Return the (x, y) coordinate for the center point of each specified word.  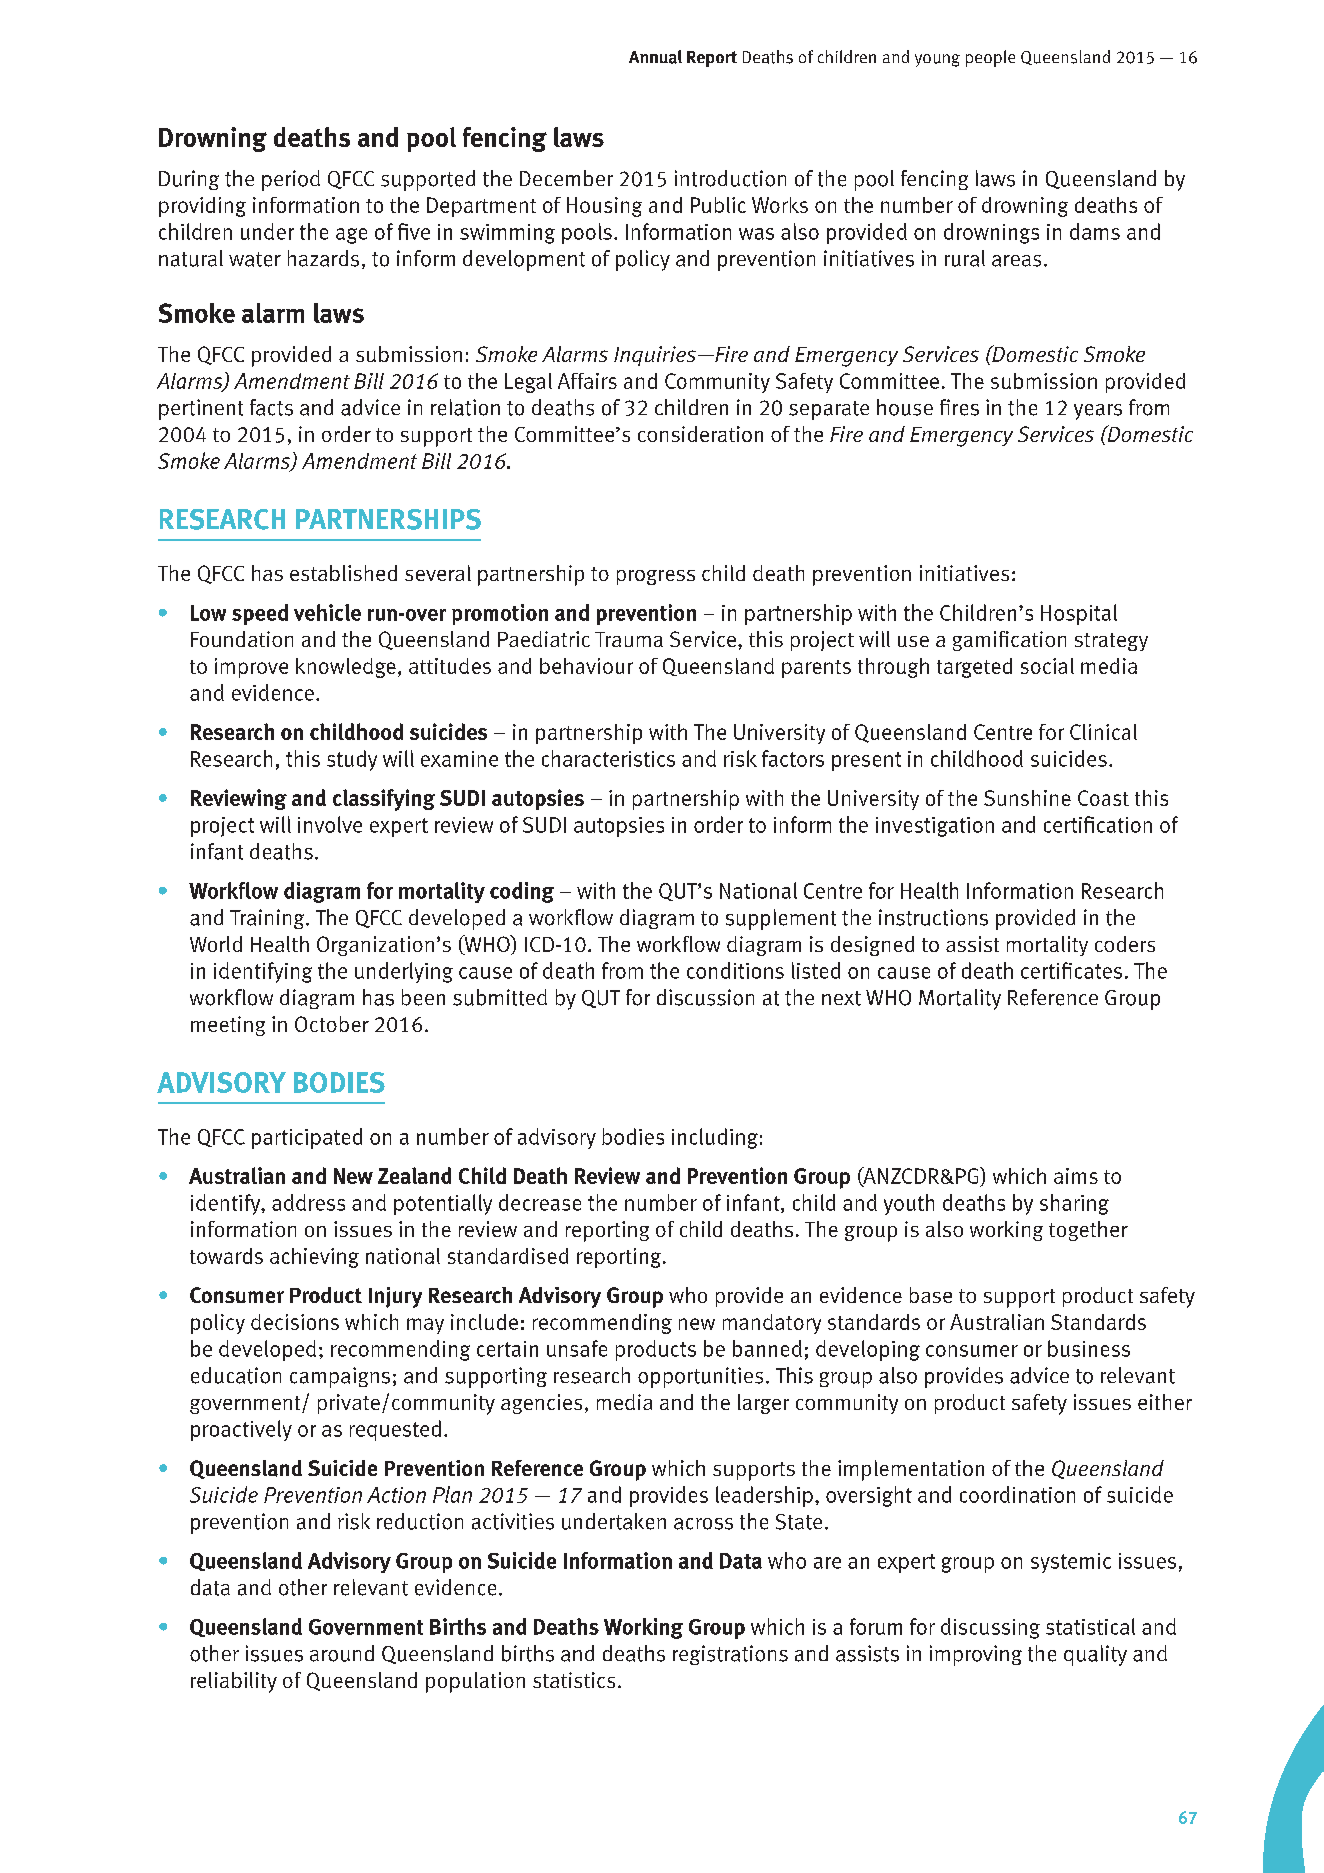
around (342, 1653)
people (990, 58)
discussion (705, 997)
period (291, 180)
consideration (700, 434)
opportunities (700, 1377)
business (1089, 1348)
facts (271, 407)
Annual (655, 57)
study (352, 760)
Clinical (1103, 732)
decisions (295, 1322)
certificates (1071, 970)
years (1098, 412)
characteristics (608, 758)
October (332, 1024)
